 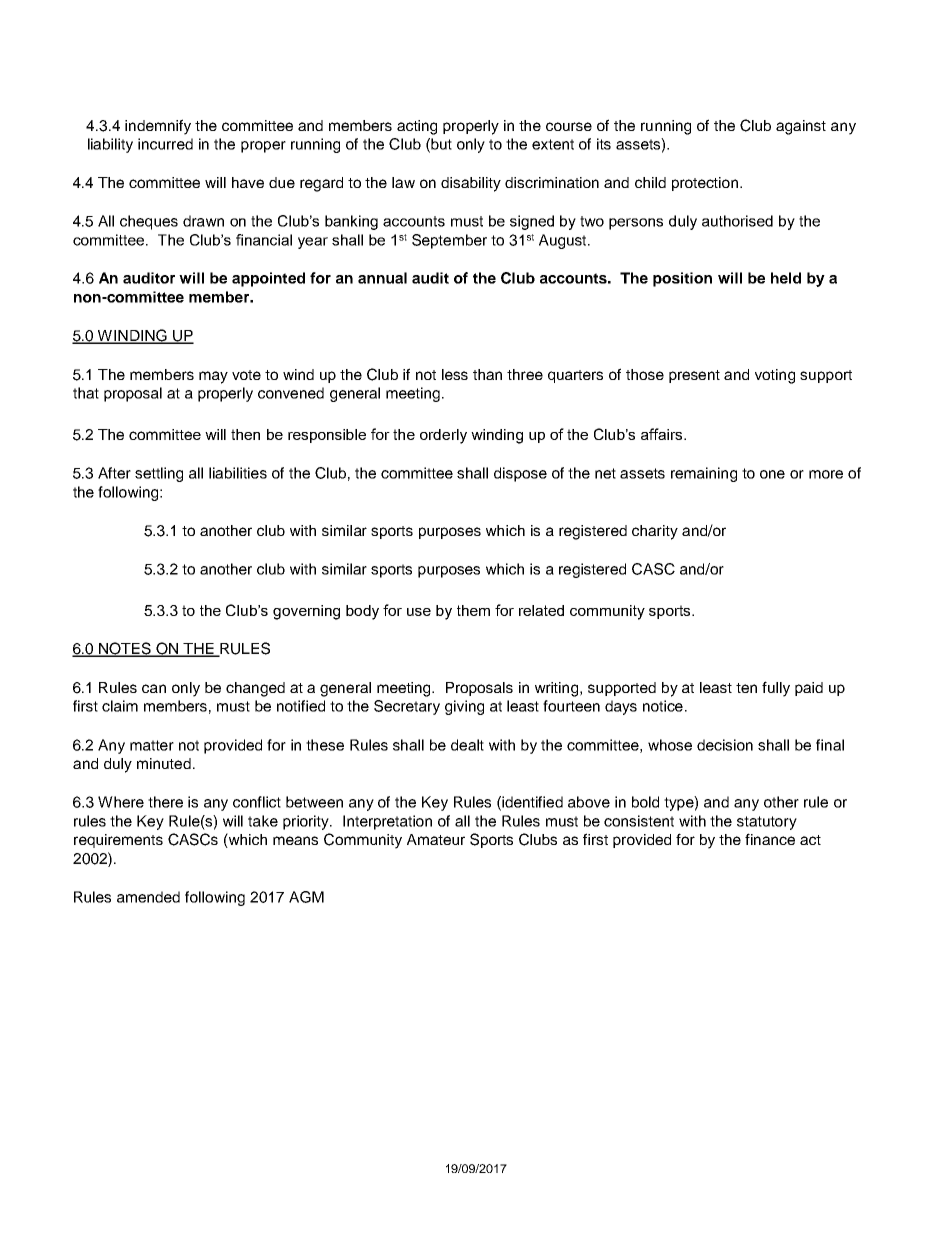 What do you see at coordinates (801, 127) in the screenshot?
I see `against` at bounding box center [801, 127].
